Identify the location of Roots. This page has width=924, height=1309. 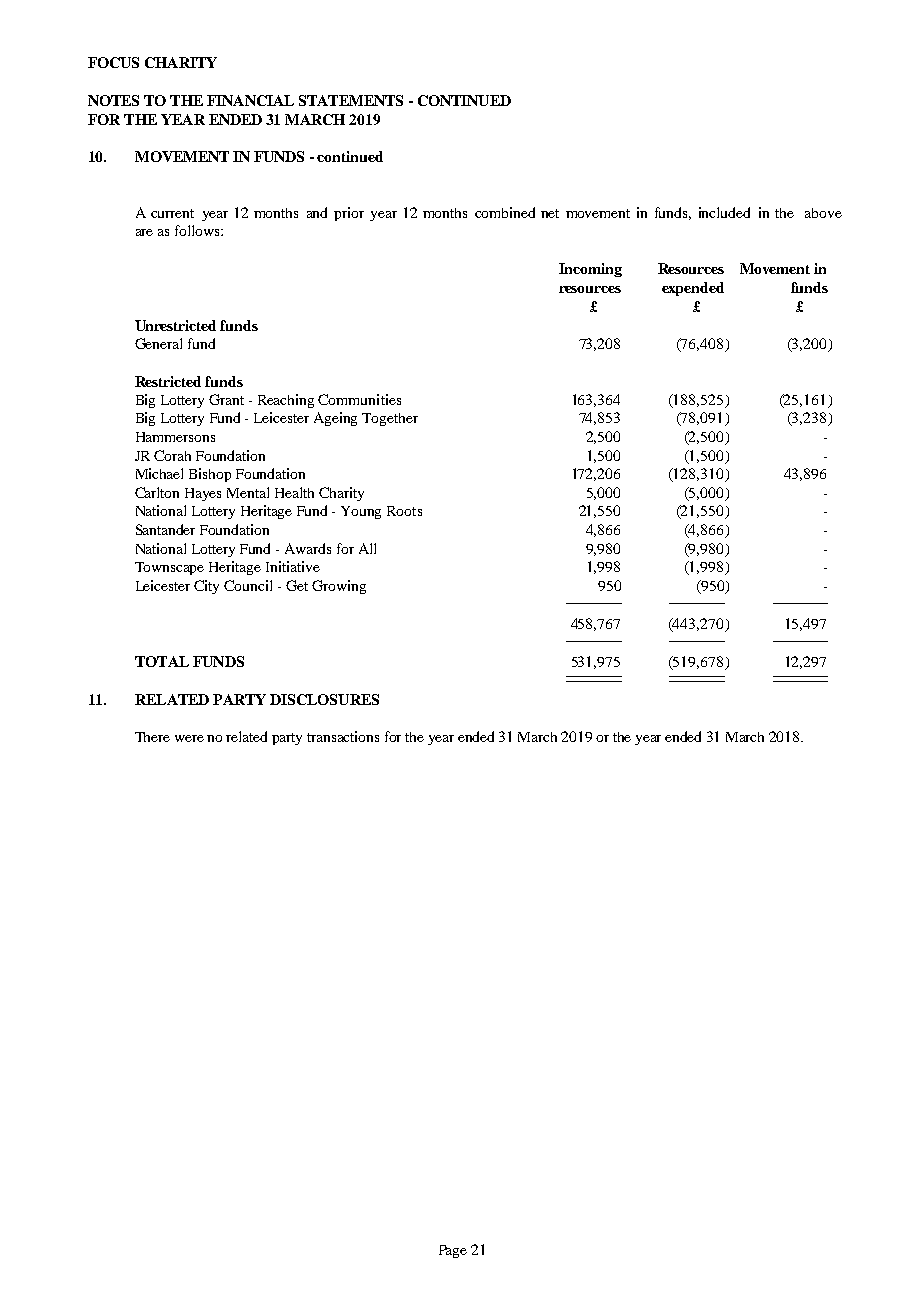
(404, 511).
